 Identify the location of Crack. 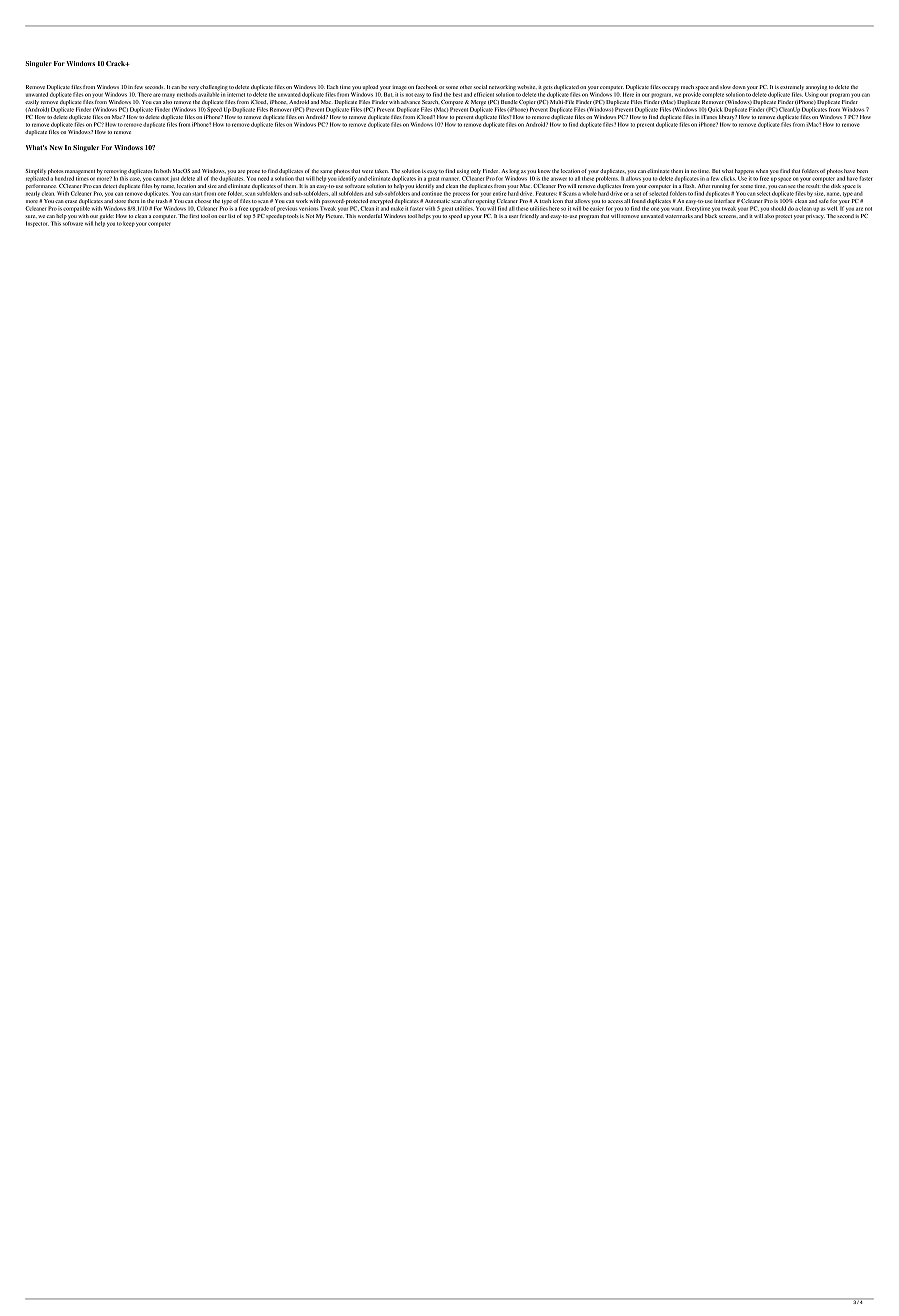
(116, 63).
